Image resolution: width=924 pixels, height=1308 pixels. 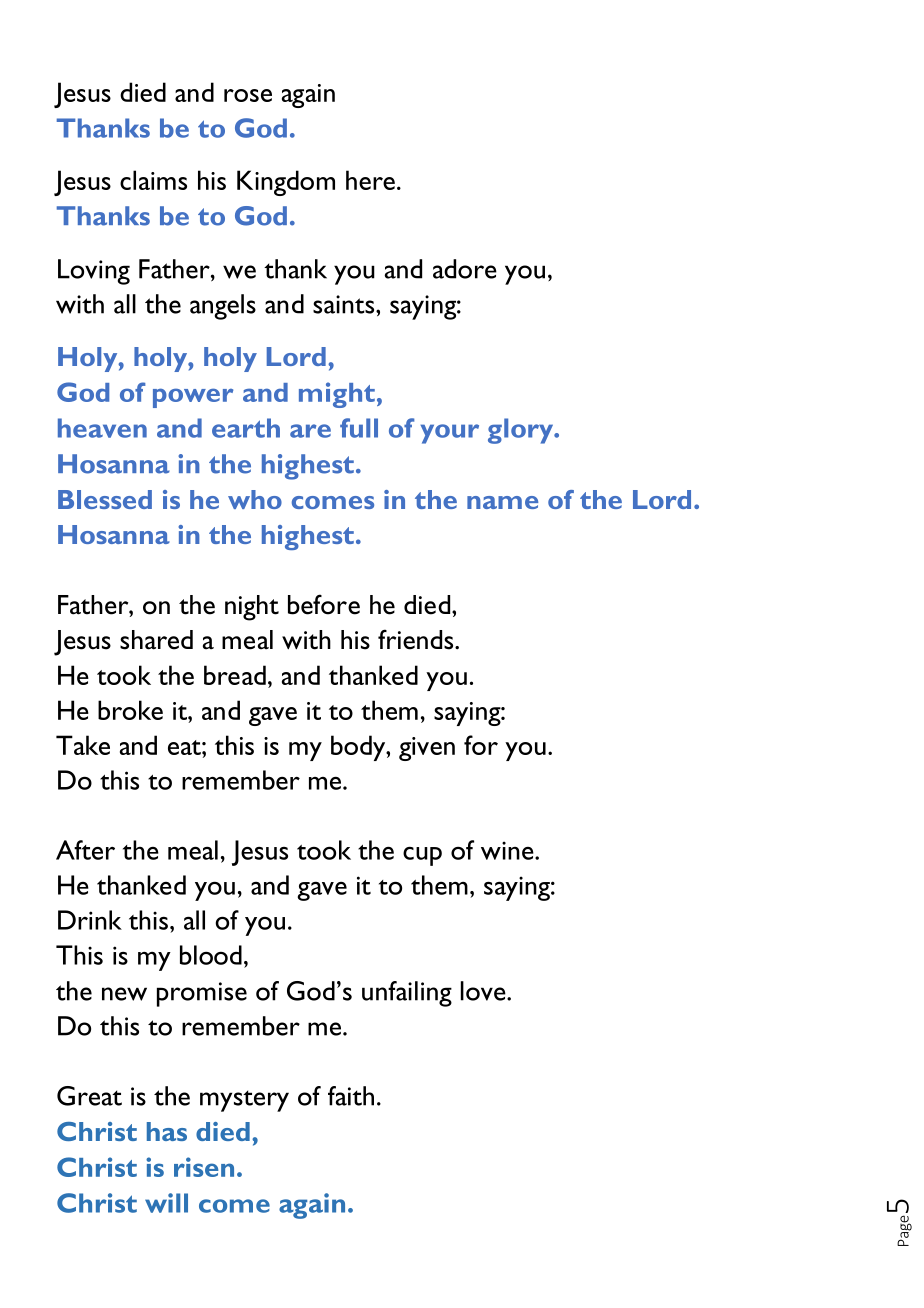 I want to click on Blessed, so click(x=105, y=499).
